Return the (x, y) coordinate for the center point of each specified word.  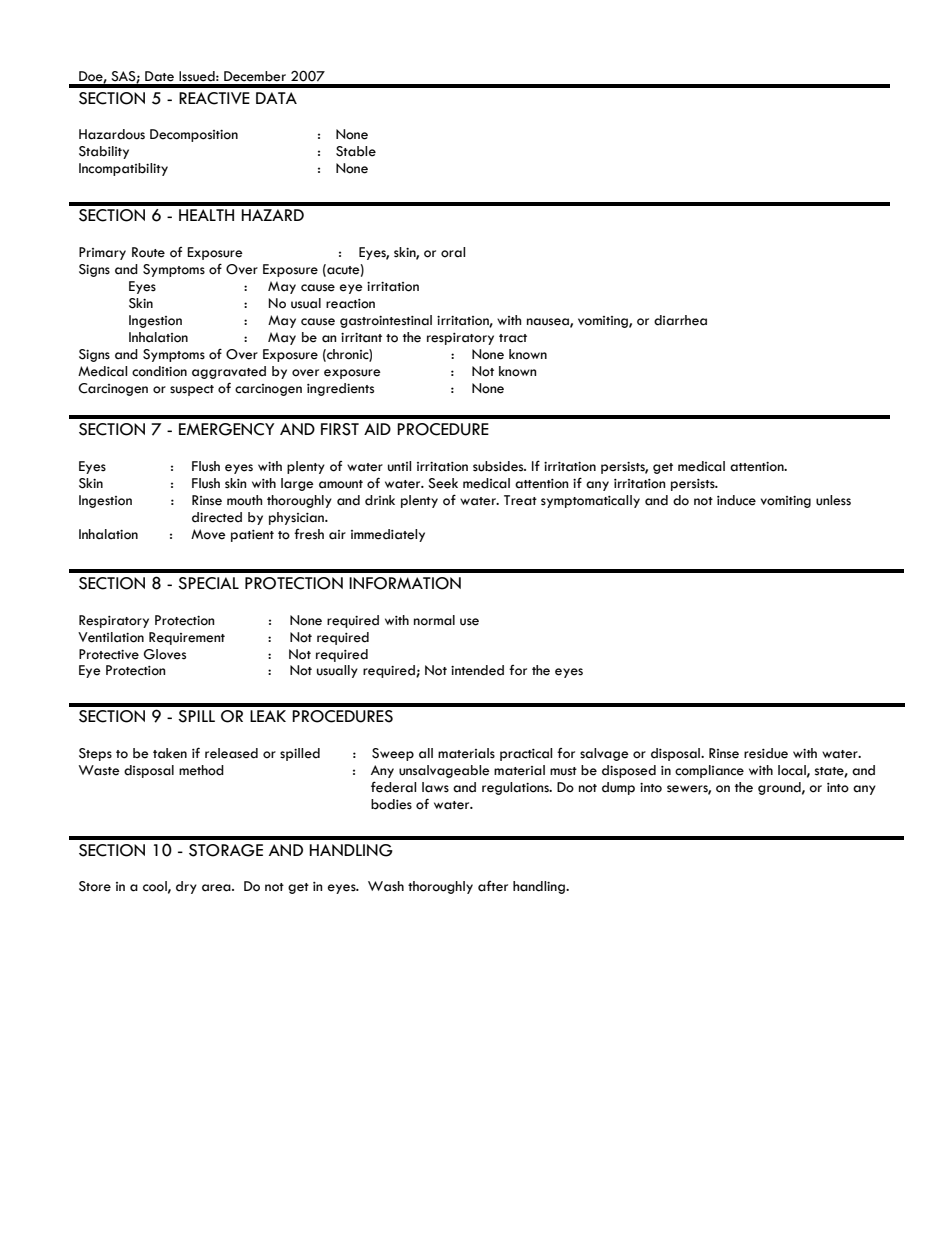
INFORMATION (405, 583)
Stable (356, 151)
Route (148, 252)
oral (453, 252)
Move (208, 534)
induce (736, 500)
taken (170, 753)
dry (186, 887)
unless (833, 500)
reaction (350, 304)
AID (377, 429)
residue (766, 753)
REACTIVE (214, 98)
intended (477, 670)
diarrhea (680, 320)
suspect (192, 390)
